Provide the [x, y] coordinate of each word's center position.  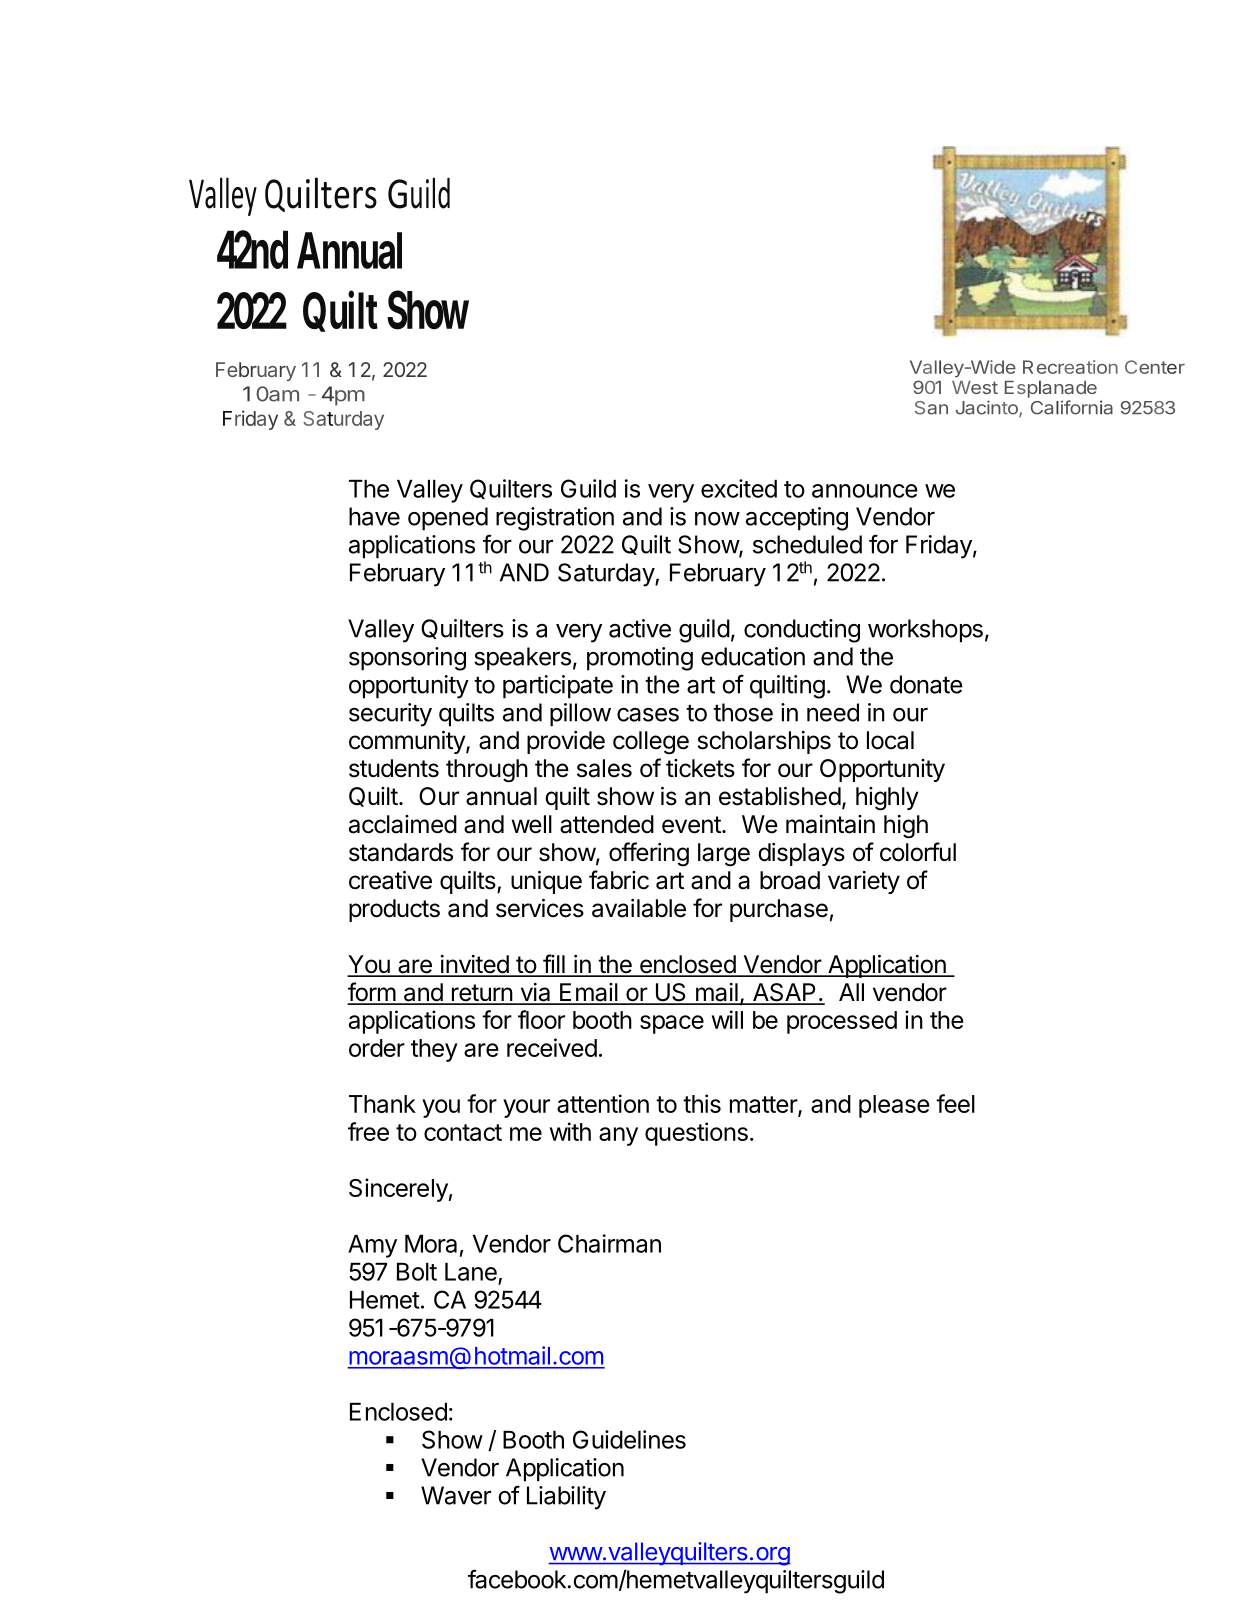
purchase [779, 910]
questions [696, 1134]
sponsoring [407, 659]
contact [463, 1132]
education [753, 656]
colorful [918, 852]
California [1072, 407]
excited [739, 488]
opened [448, 519]
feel [955, 1103]
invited [474, 965]
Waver [456, 1495]
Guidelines [629, 1439]
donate [926, 684]
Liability [566, 1498]
